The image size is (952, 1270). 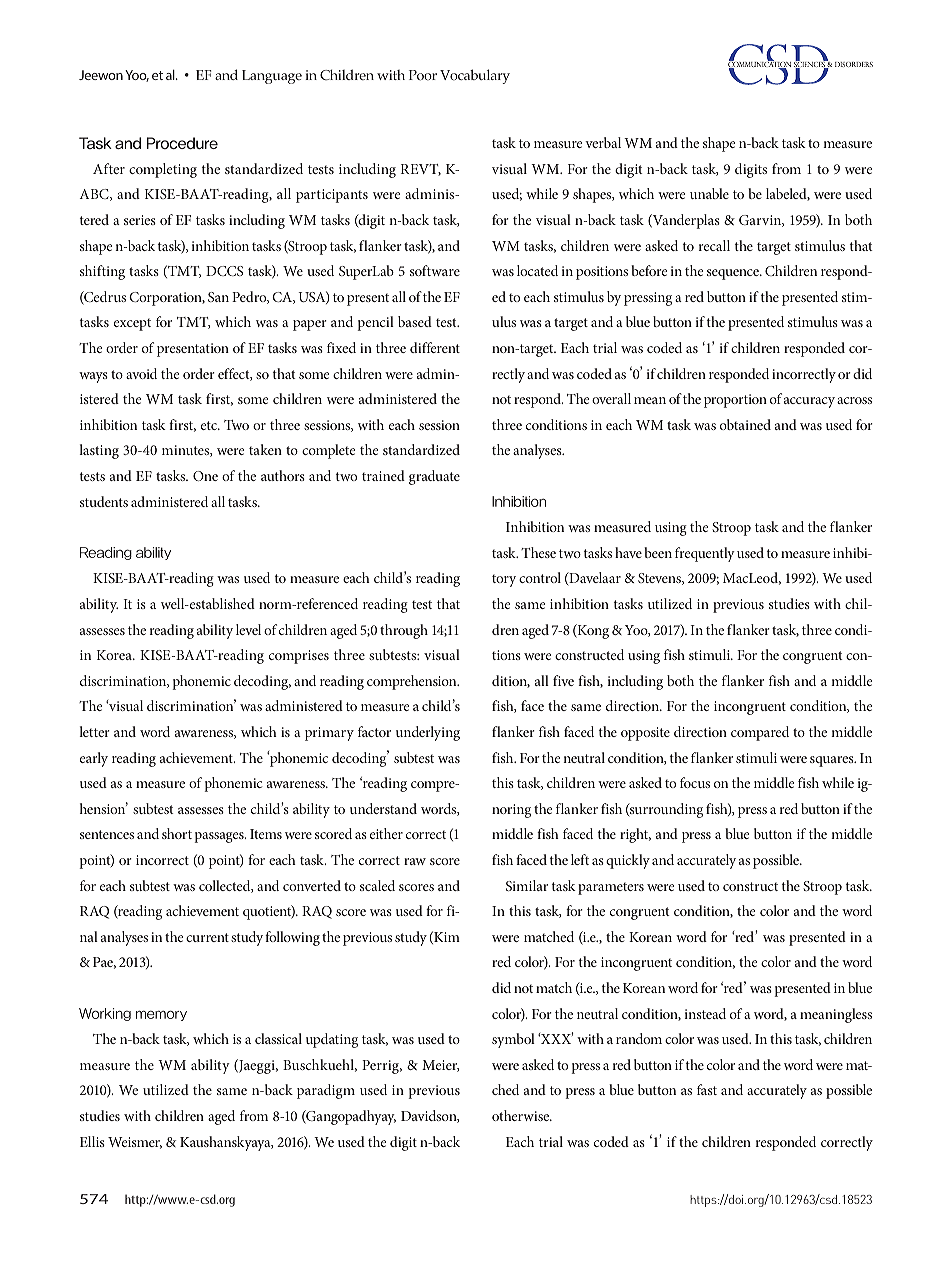 What do you see at coordinates (522, 1115) in the image?
I see `otherwise` at bounding box center [522, 1115].
